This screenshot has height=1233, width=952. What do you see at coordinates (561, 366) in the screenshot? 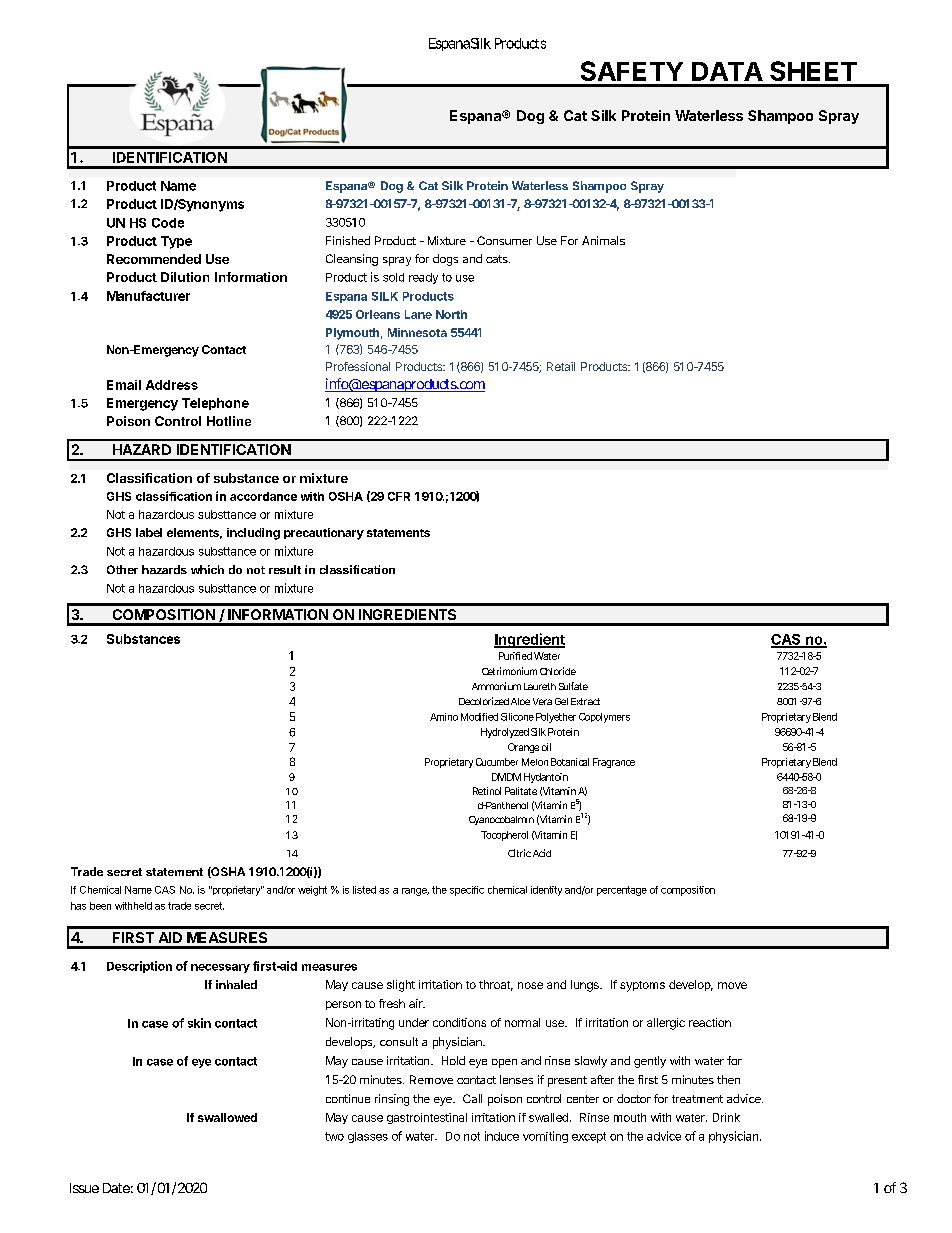
I see `Retail` at bounding box center [561, 366].
